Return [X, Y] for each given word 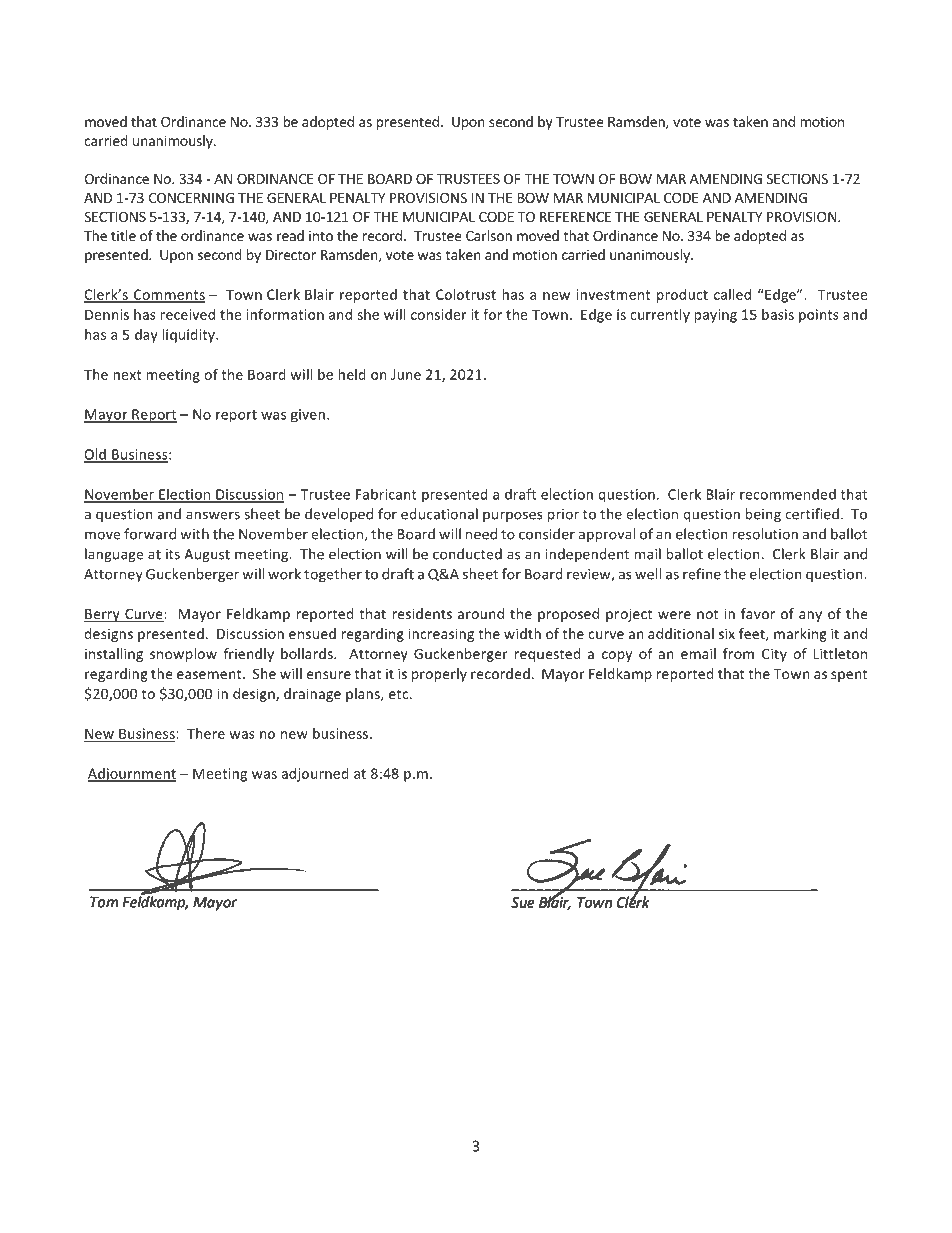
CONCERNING [191, 197]
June [406, 374]
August [207, 555]
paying [715, 316]
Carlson [489, 235]
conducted [467, 554]
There [206, 733]
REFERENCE [575, 217]
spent [849, 675]
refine [702, 574]
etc [400, 694]
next [127, 375]
